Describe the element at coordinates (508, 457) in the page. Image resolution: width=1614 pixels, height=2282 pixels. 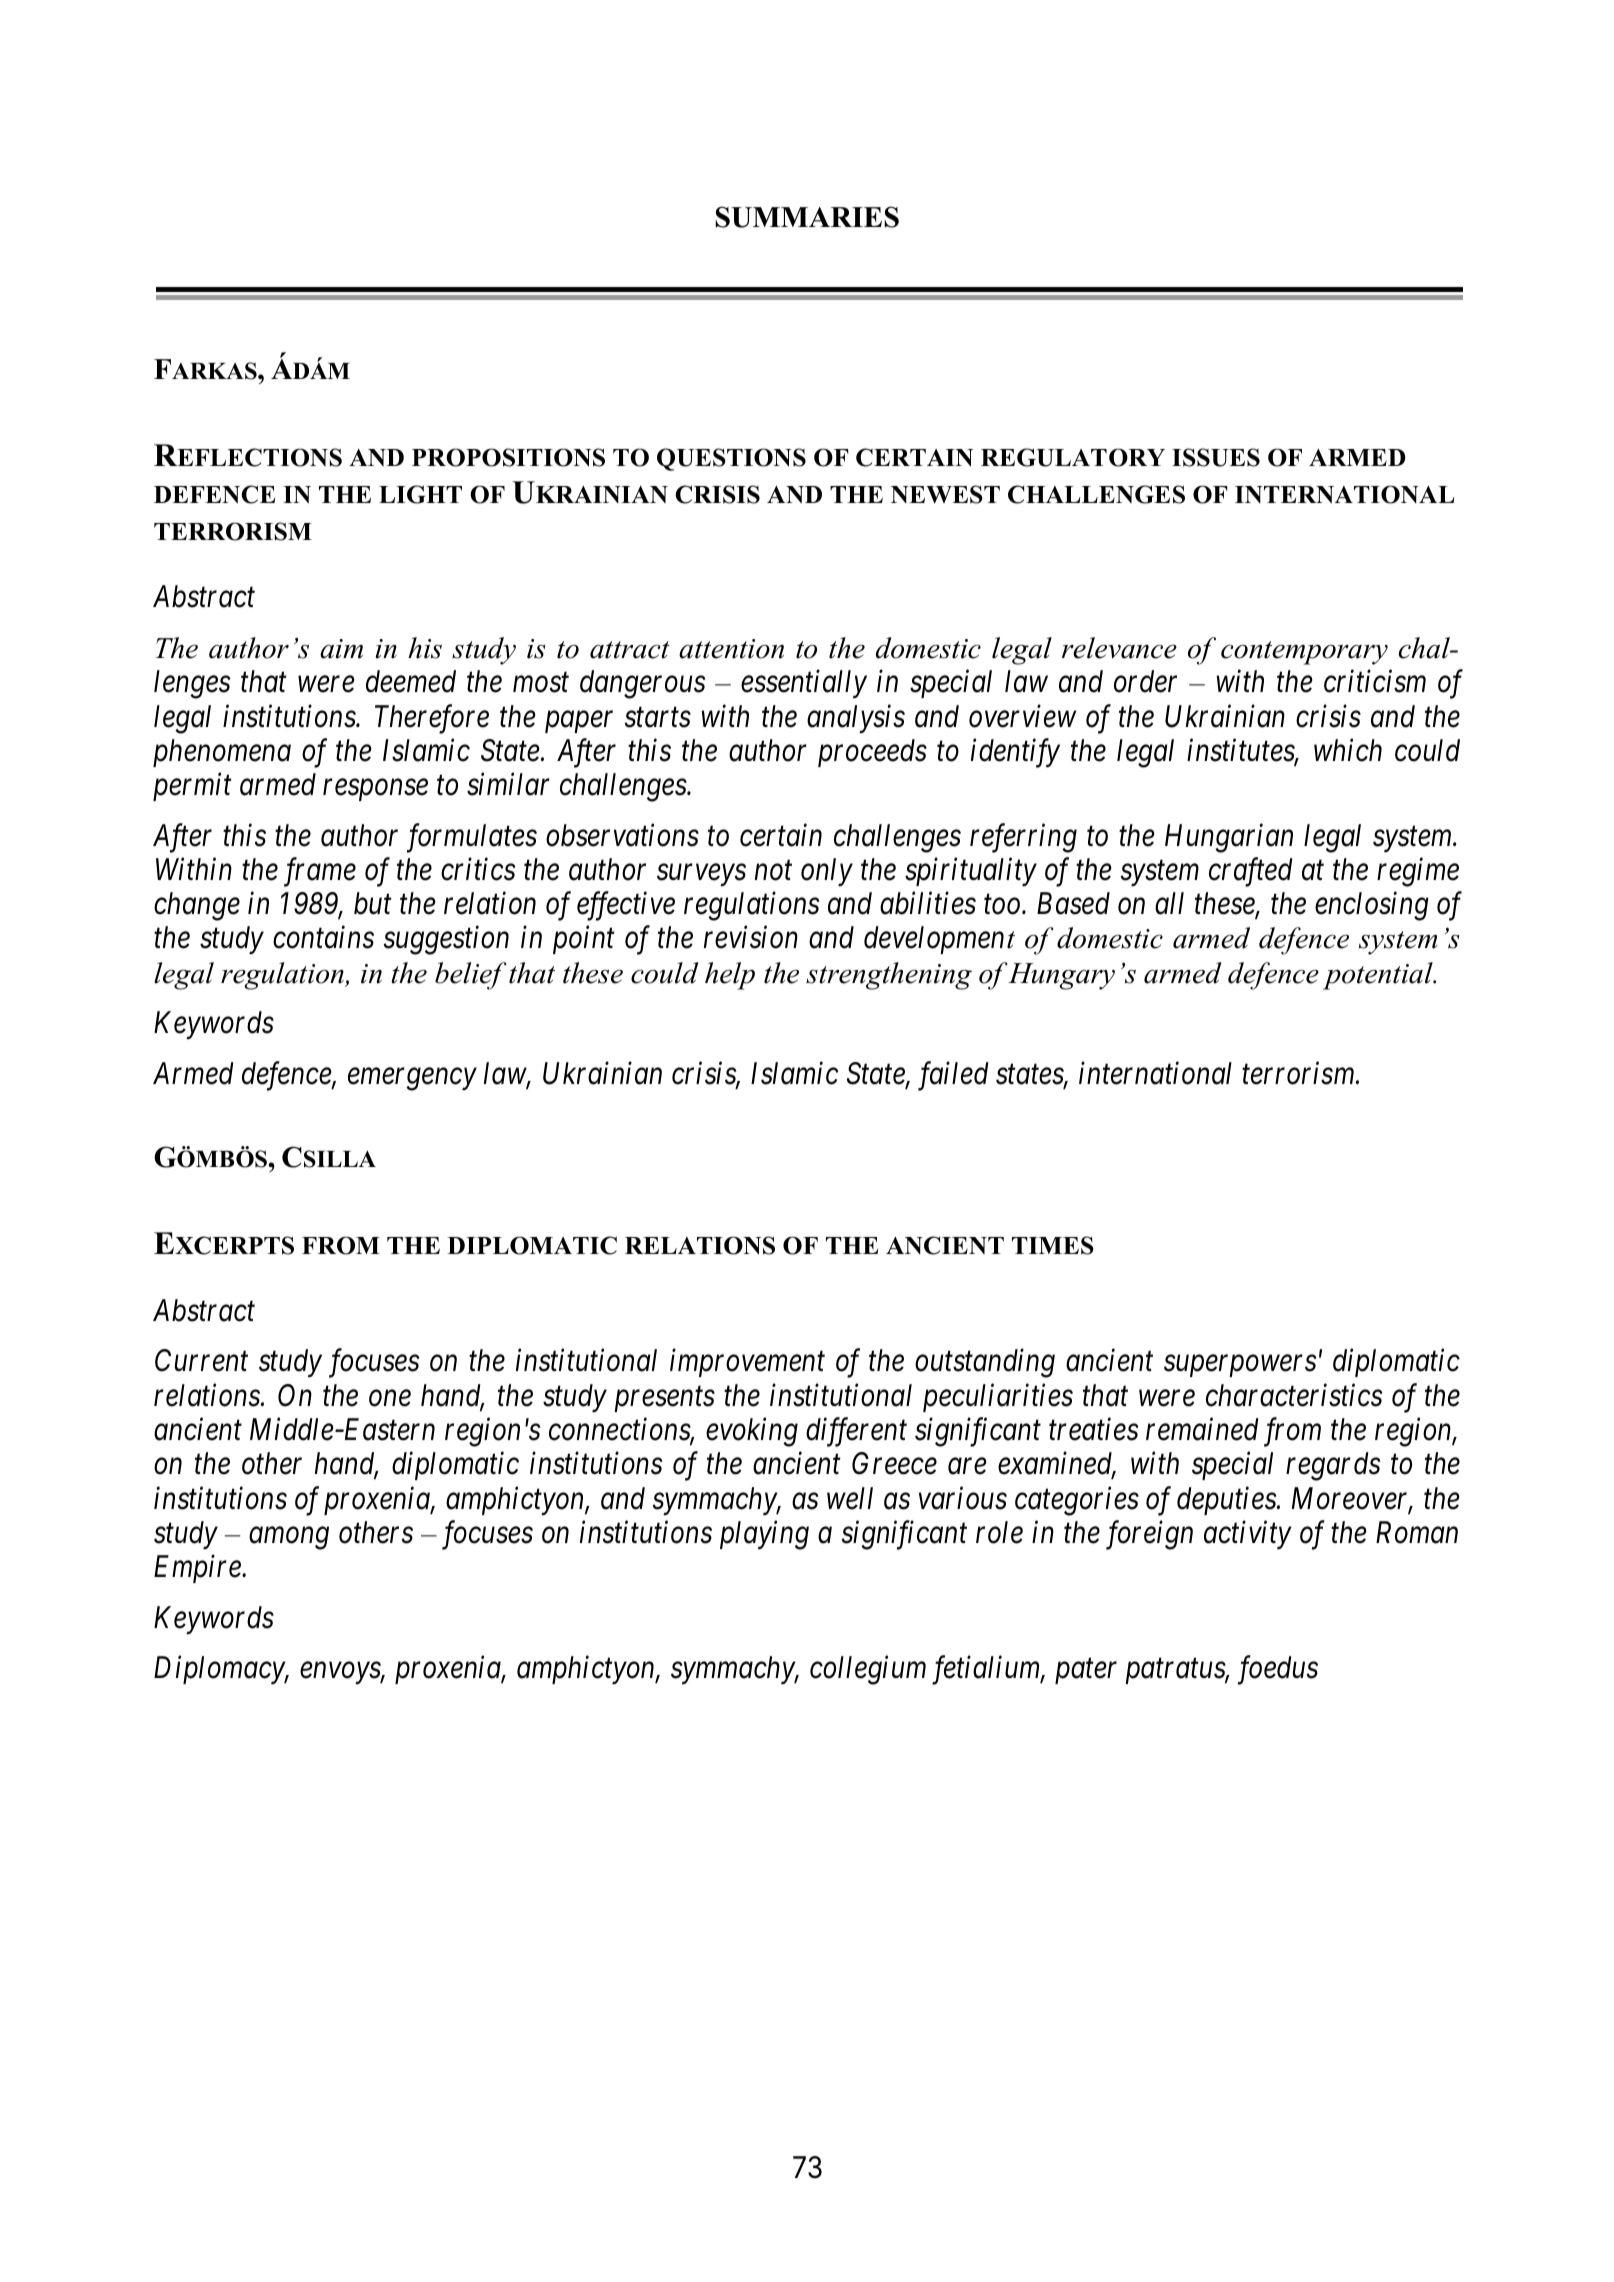
I see `PROPOSITIONS` at that location.
